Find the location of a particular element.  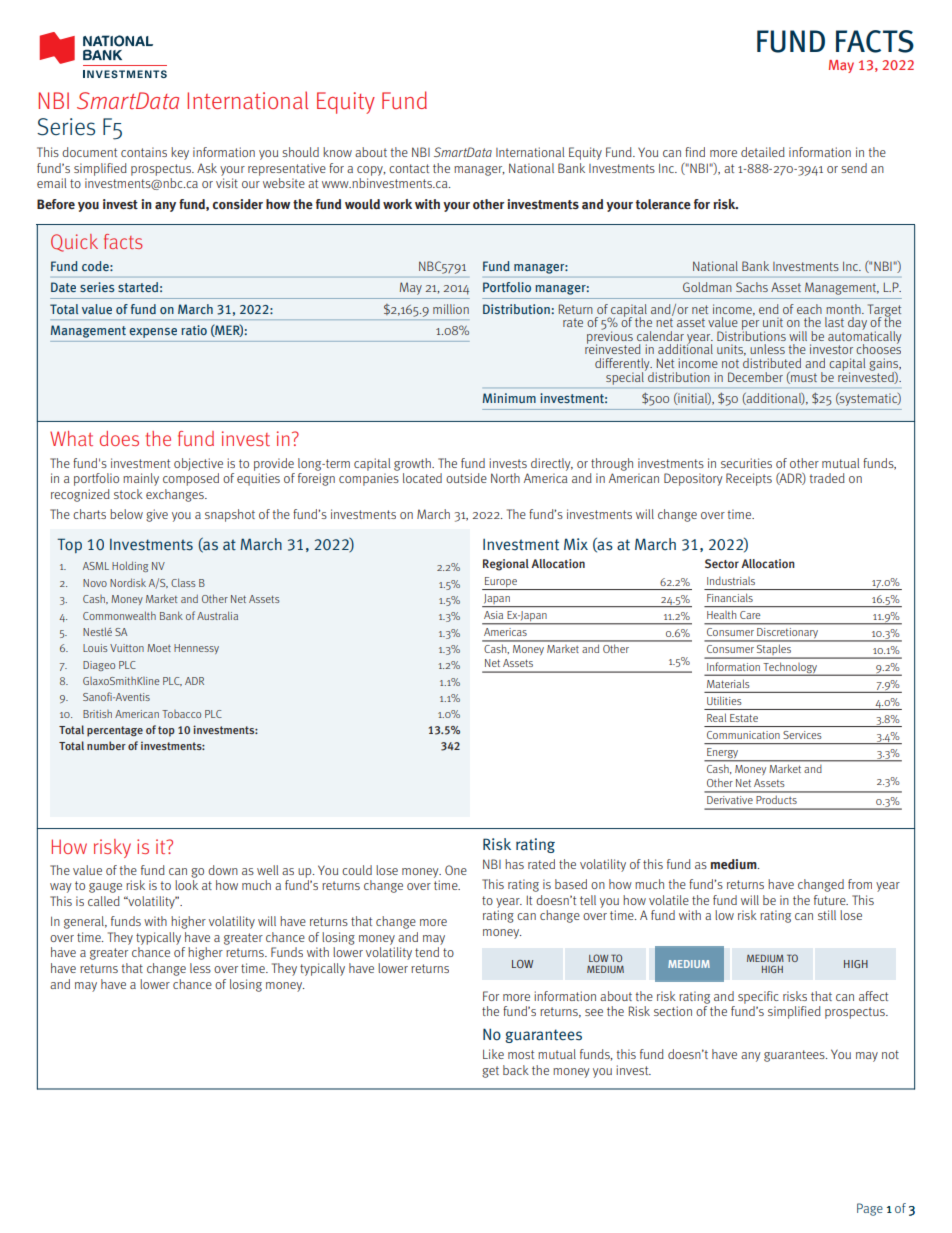

back is located at coordinates (516, 1070).
